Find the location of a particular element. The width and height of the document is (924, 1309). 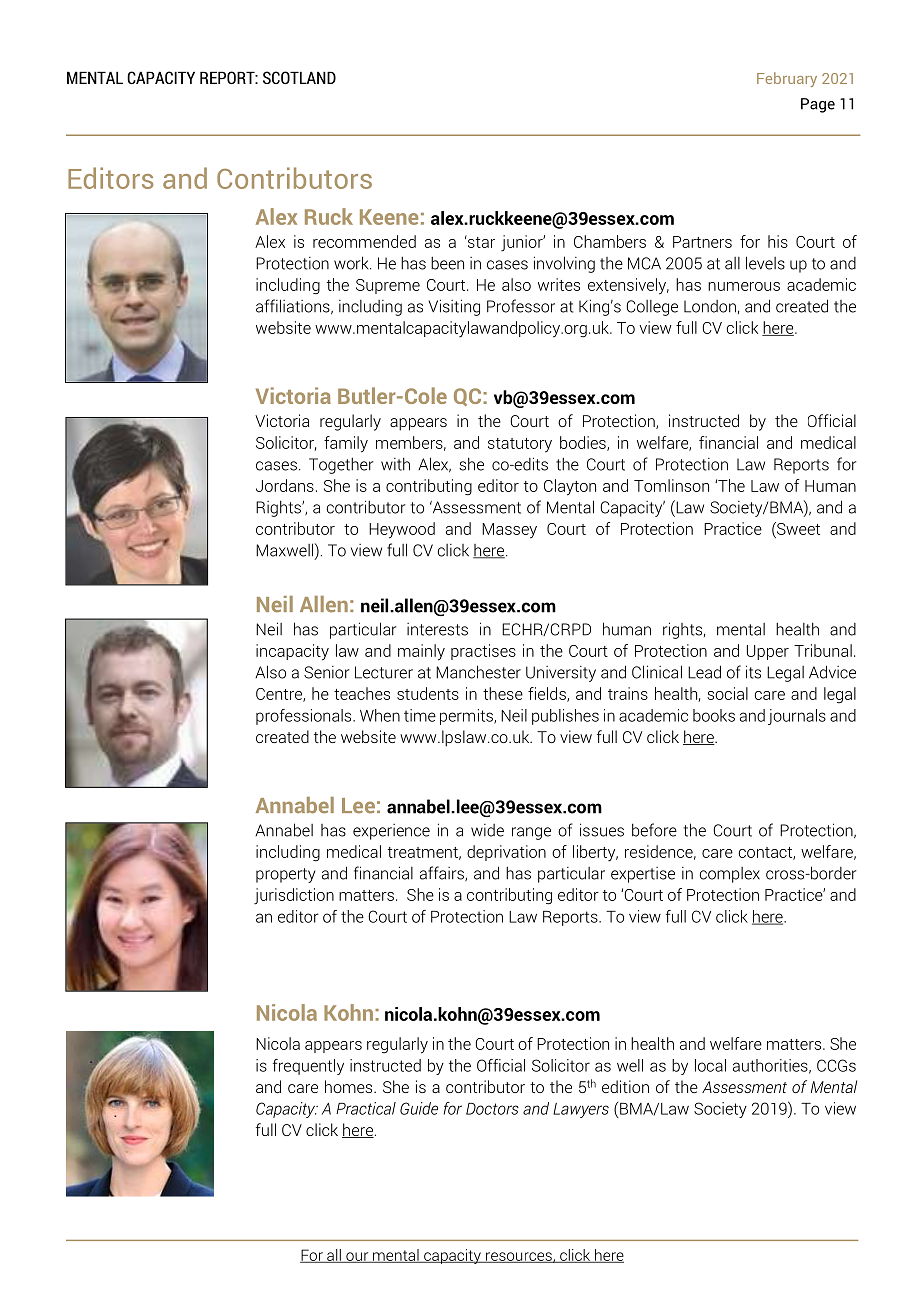

bodies is located at coordinates (584, 443).
